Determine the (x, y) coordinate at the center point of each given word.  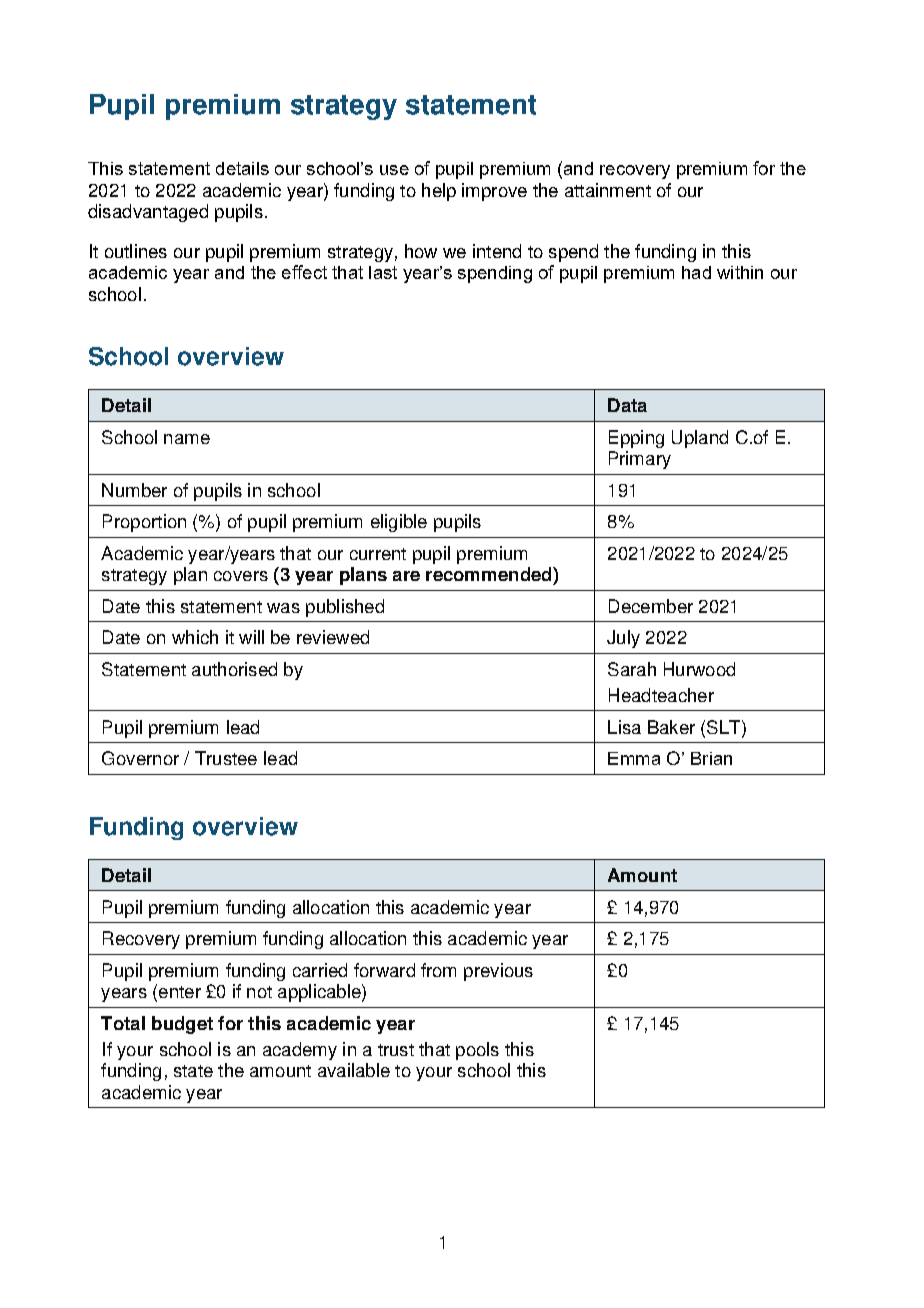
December (651, 606)
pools (477, 1051)
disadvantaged (148, 213)
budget (182, 1025)
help (439, 192)
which (195, 637)
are (406, 576)
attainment (608, 190)
